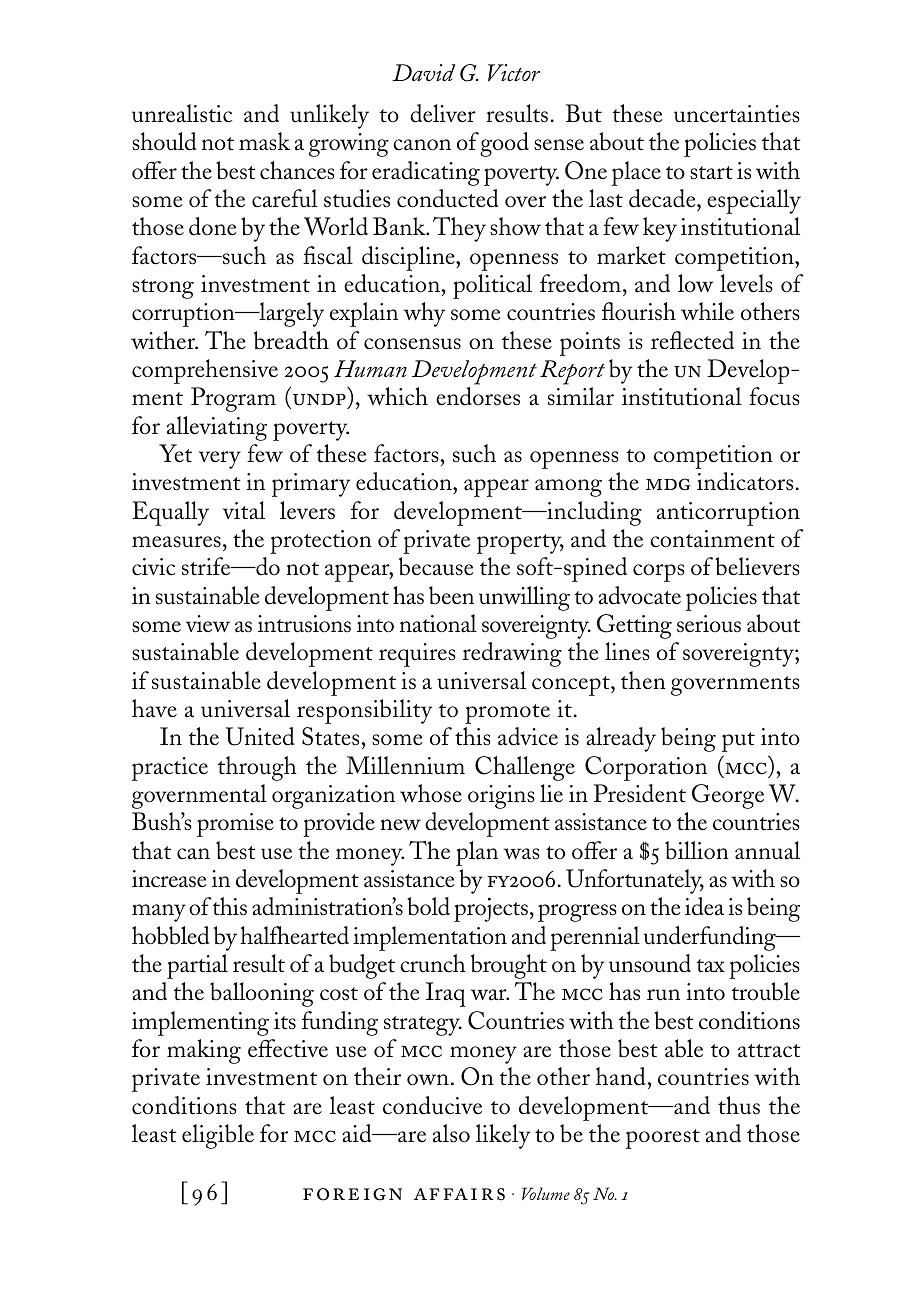 The image size is (921, 1316). I want to click on uncertainties, so click(737, 114).
